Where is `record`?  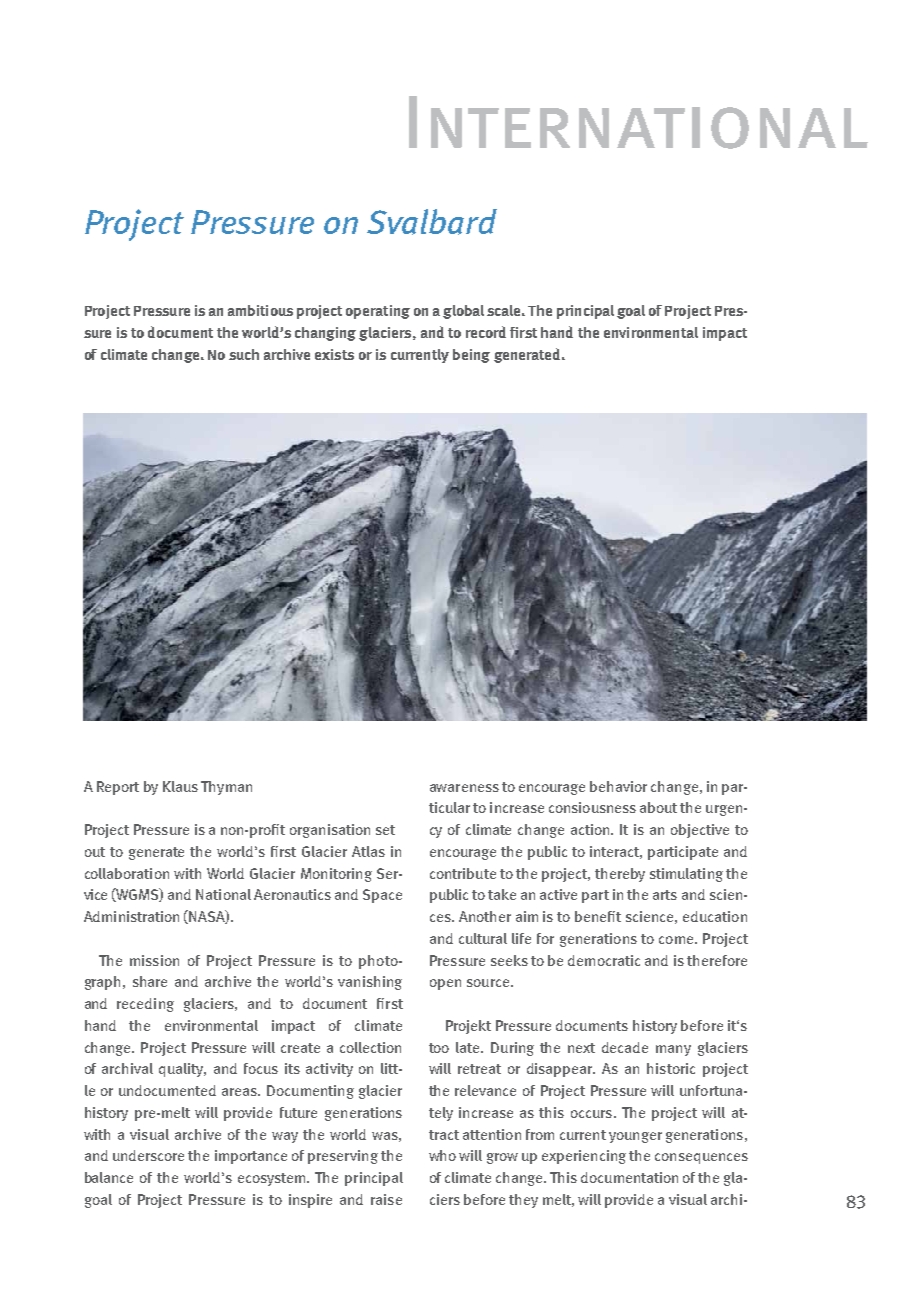
record is located at coordinates (486, 332).
